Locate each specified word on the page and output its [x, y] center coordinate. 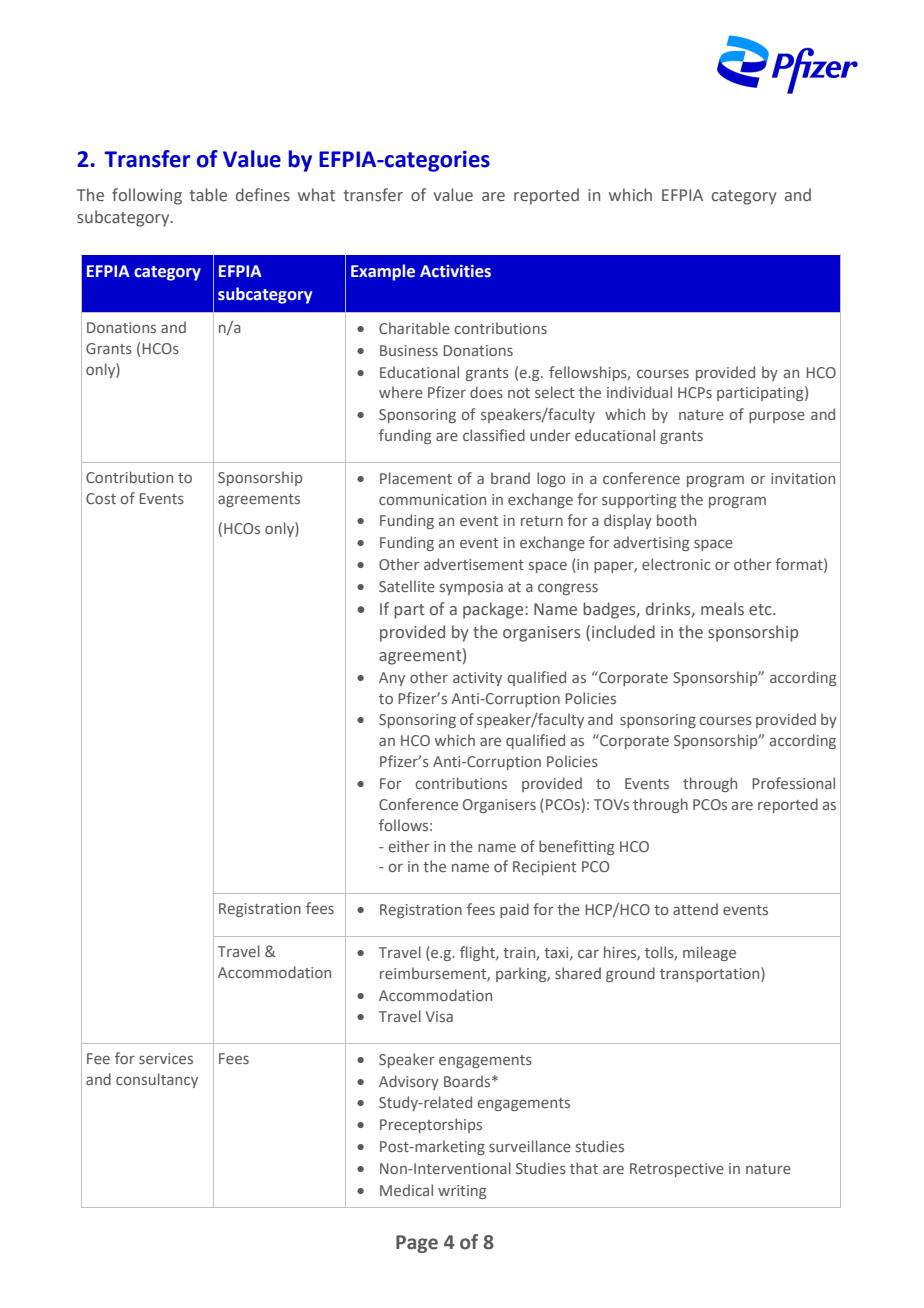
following [147, 196]
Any [392, 679]
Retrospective [677, 1170]
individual [639, 392]
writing [462, 1192]
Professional [793, 783]
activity [477, 679]
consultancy [157, 1080]
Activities [455, 271]
